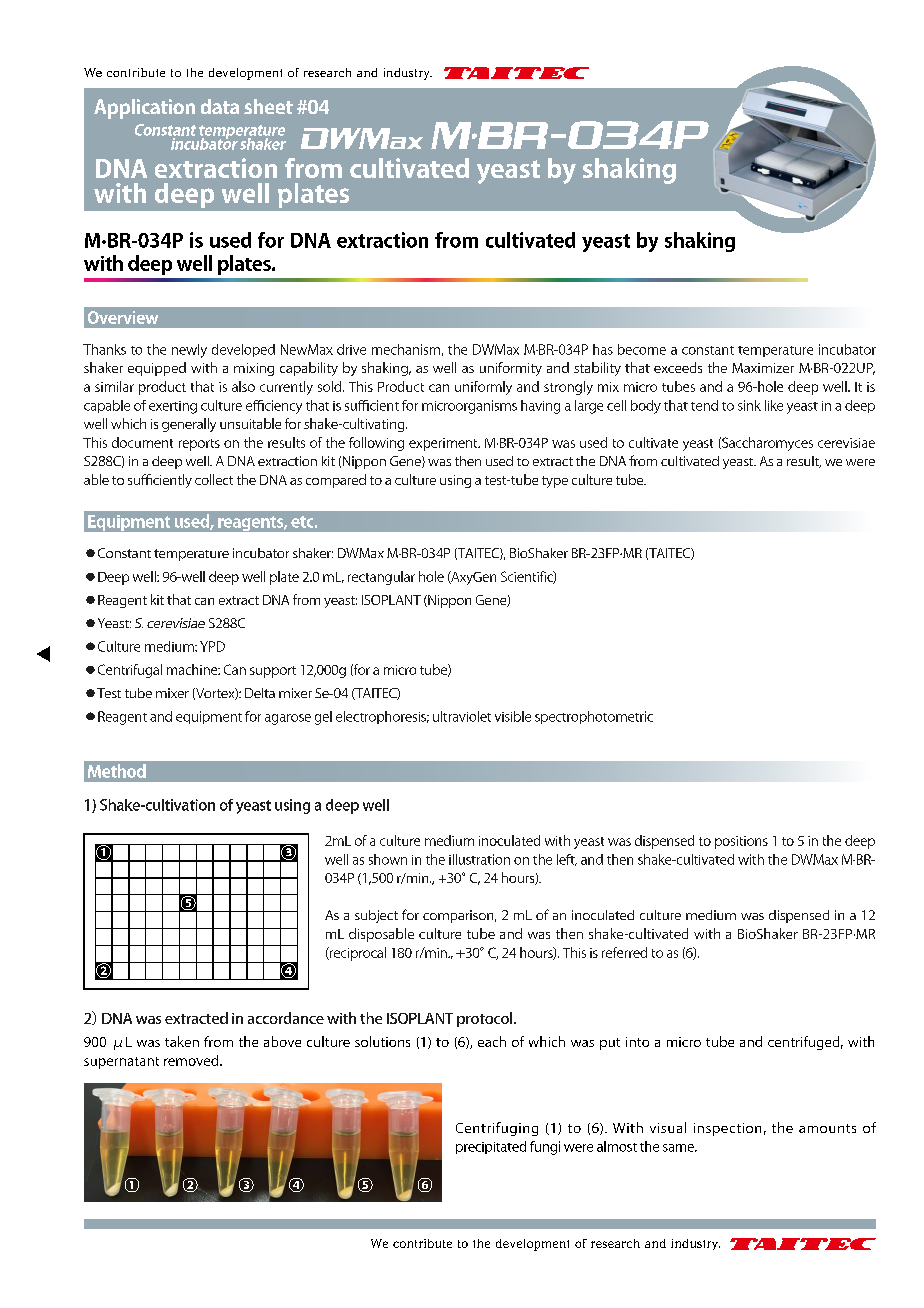 The image size is (924, 1308). I want to click on removed, so click(192, 1060).
